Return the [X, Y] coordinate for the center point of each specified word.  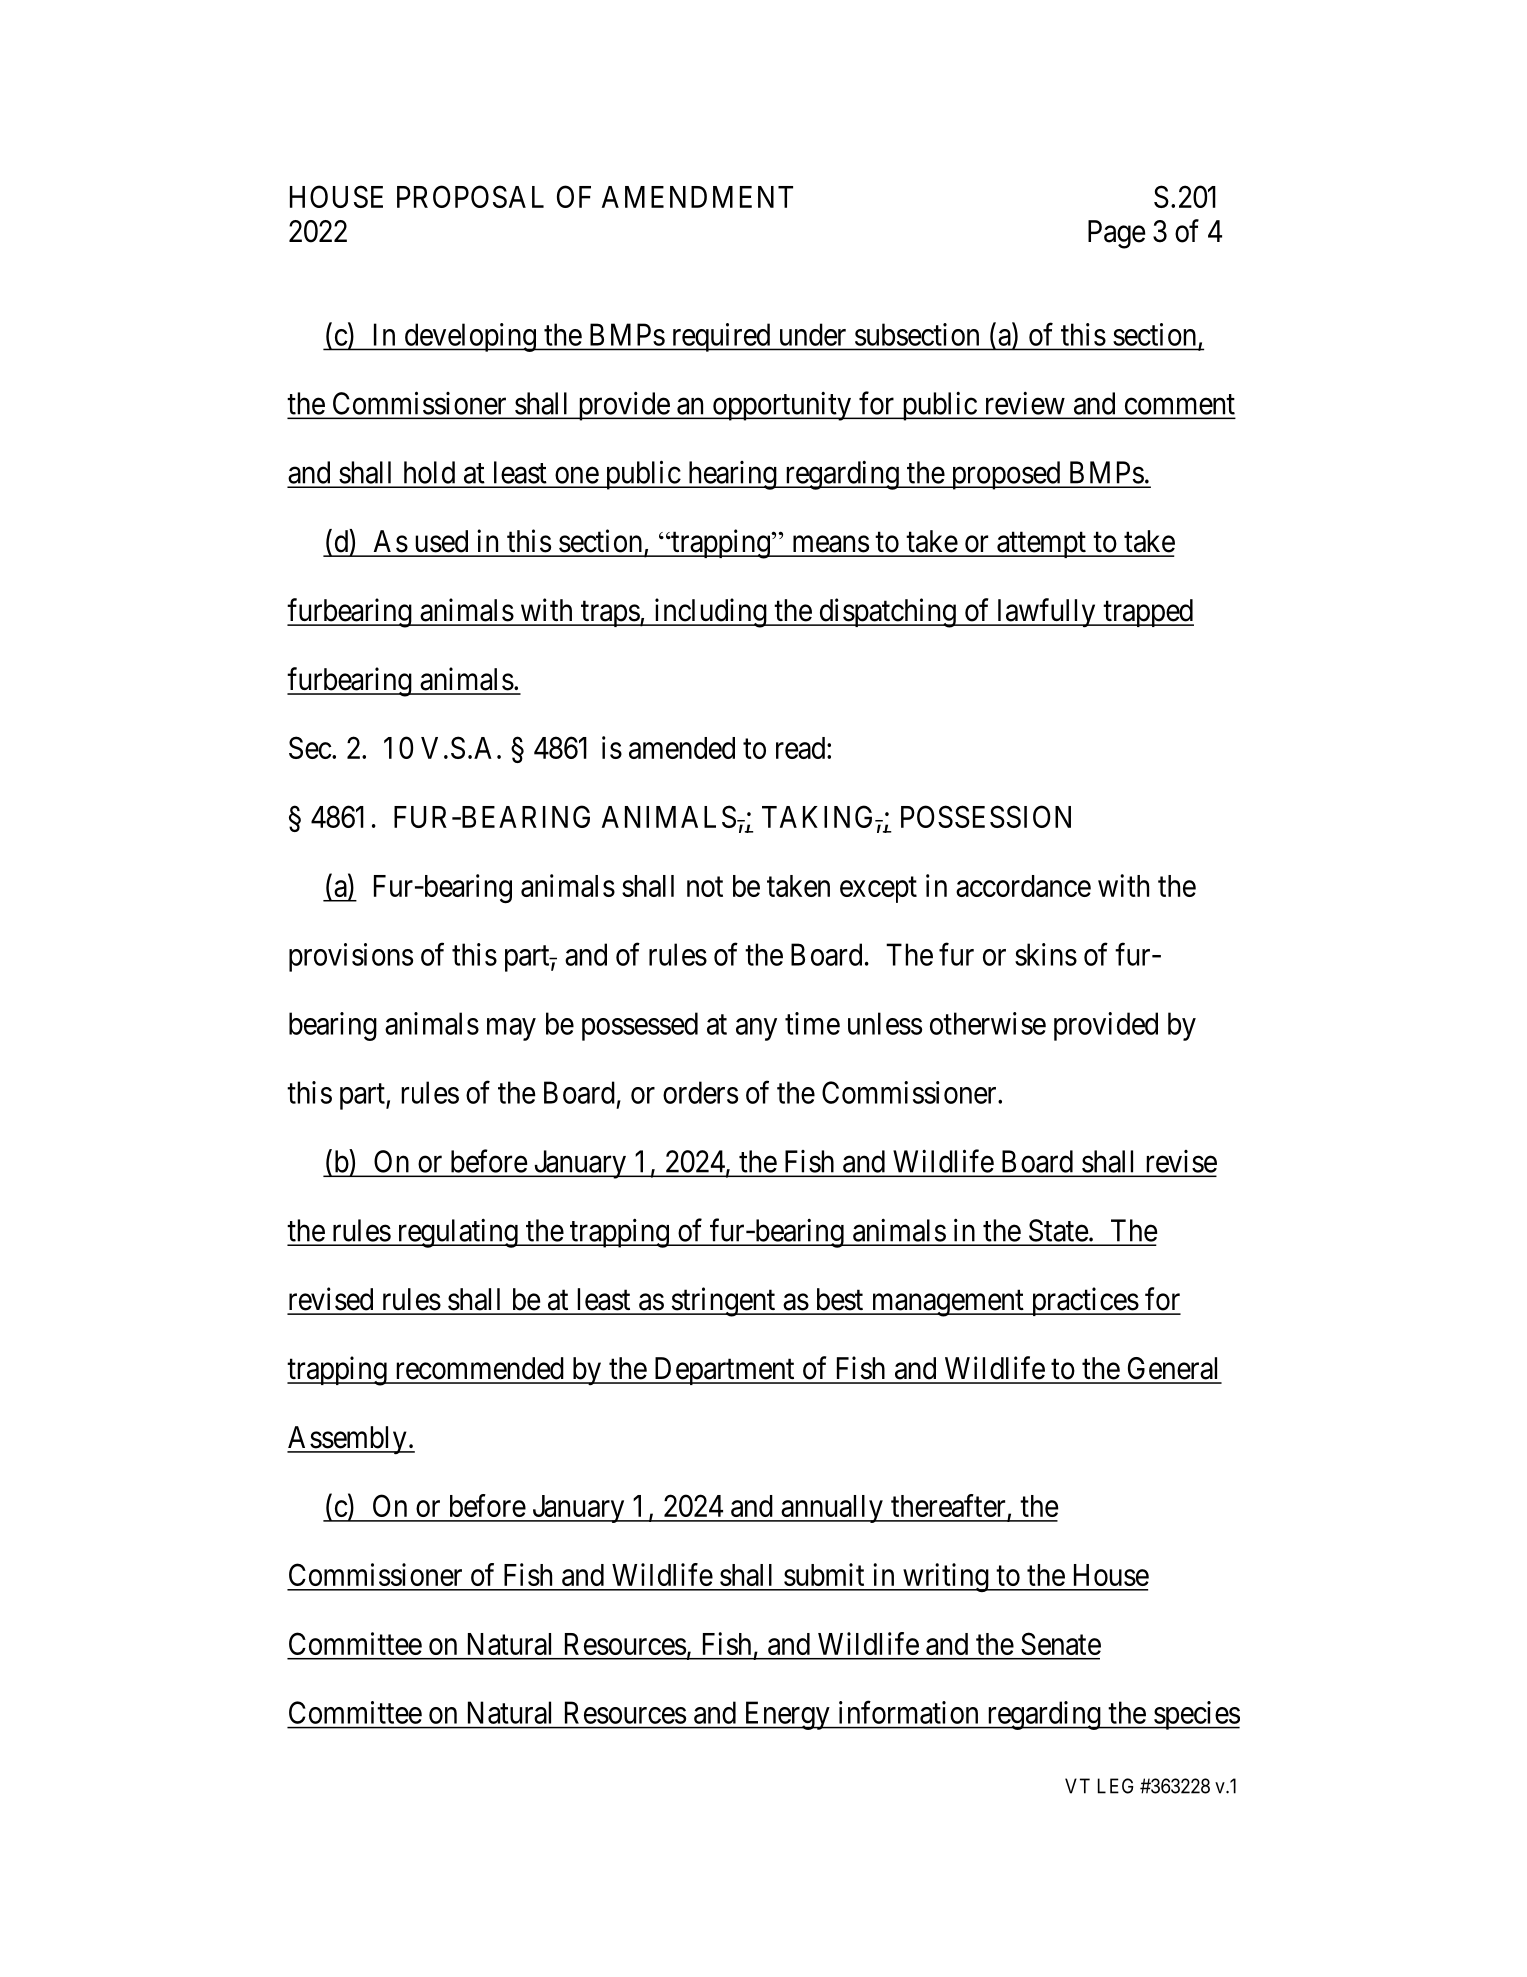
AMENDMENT [697, 197]
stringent [723, 1302]
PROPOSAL [470, 196]
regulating [457, 1233]
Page [1116, 234]
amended [682, 748]
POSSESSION [986, 816]
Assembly [348, 1440]
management [947, 1303]
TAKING [819, 816]
